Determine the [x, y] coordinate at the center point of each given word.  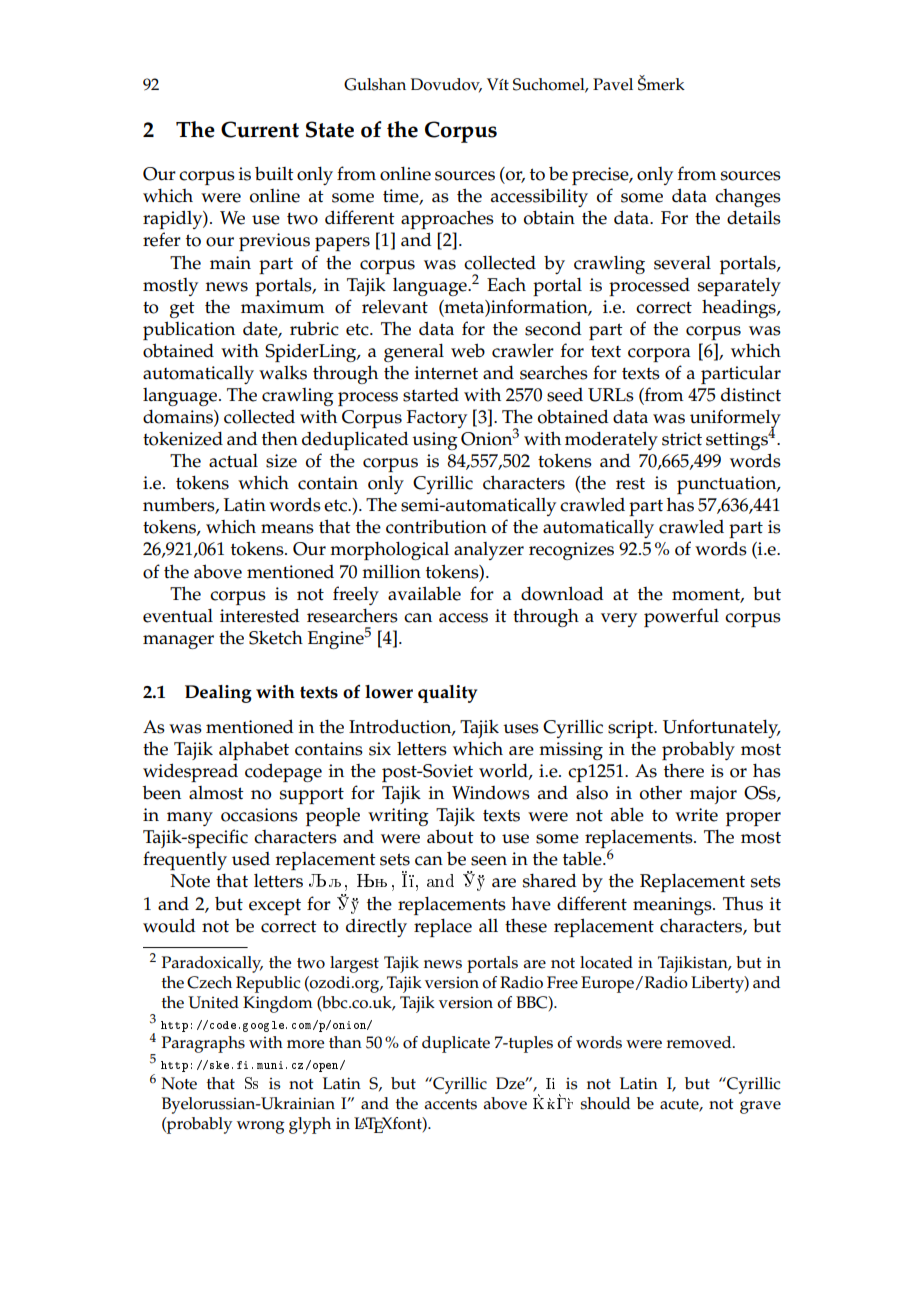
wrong [260, 1127]
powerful [681, 617]
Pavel [613, 84]
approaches [447, 219]
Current [260, 129]
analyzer [489, 551]
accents [450, 1104]
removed [700, 1042]
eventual [178, 615]
